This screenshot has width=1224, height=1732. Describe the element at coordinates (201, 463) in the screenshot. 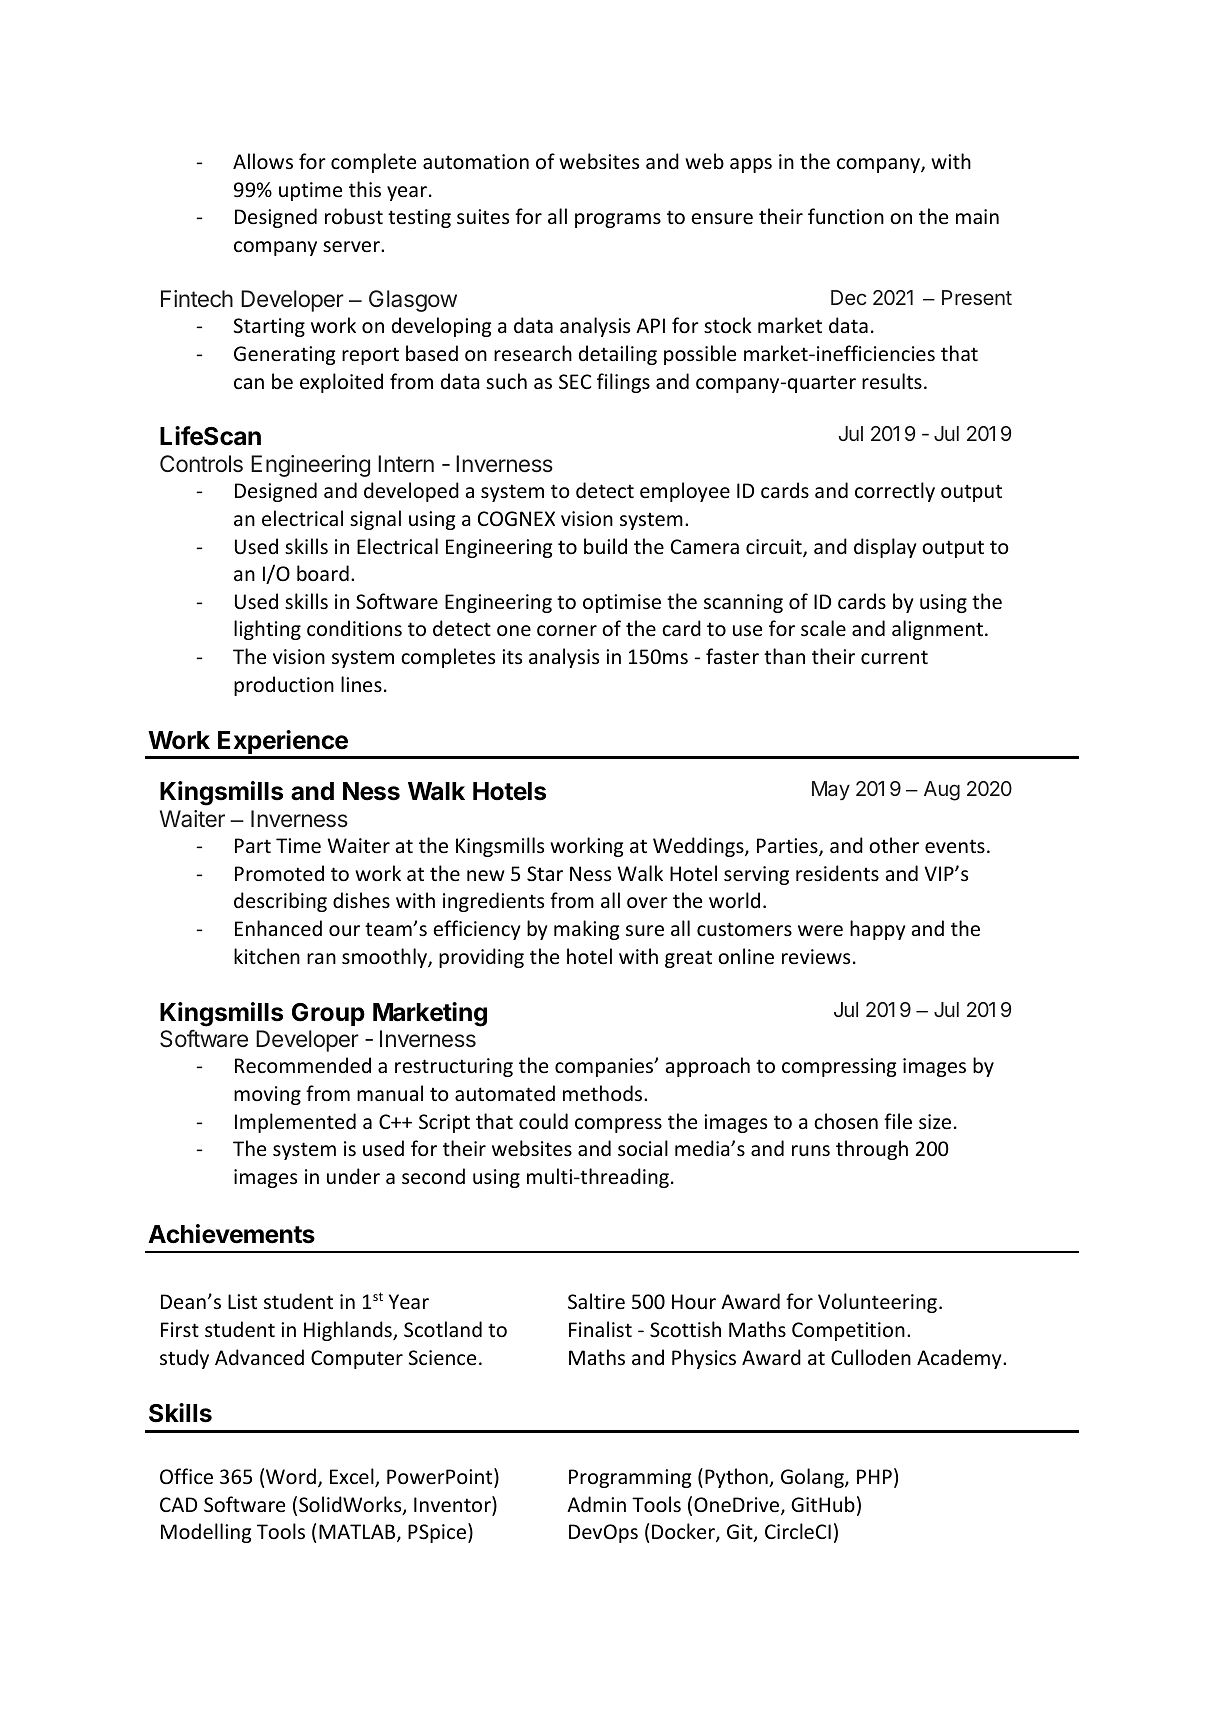

I see `Controls` at that location.
